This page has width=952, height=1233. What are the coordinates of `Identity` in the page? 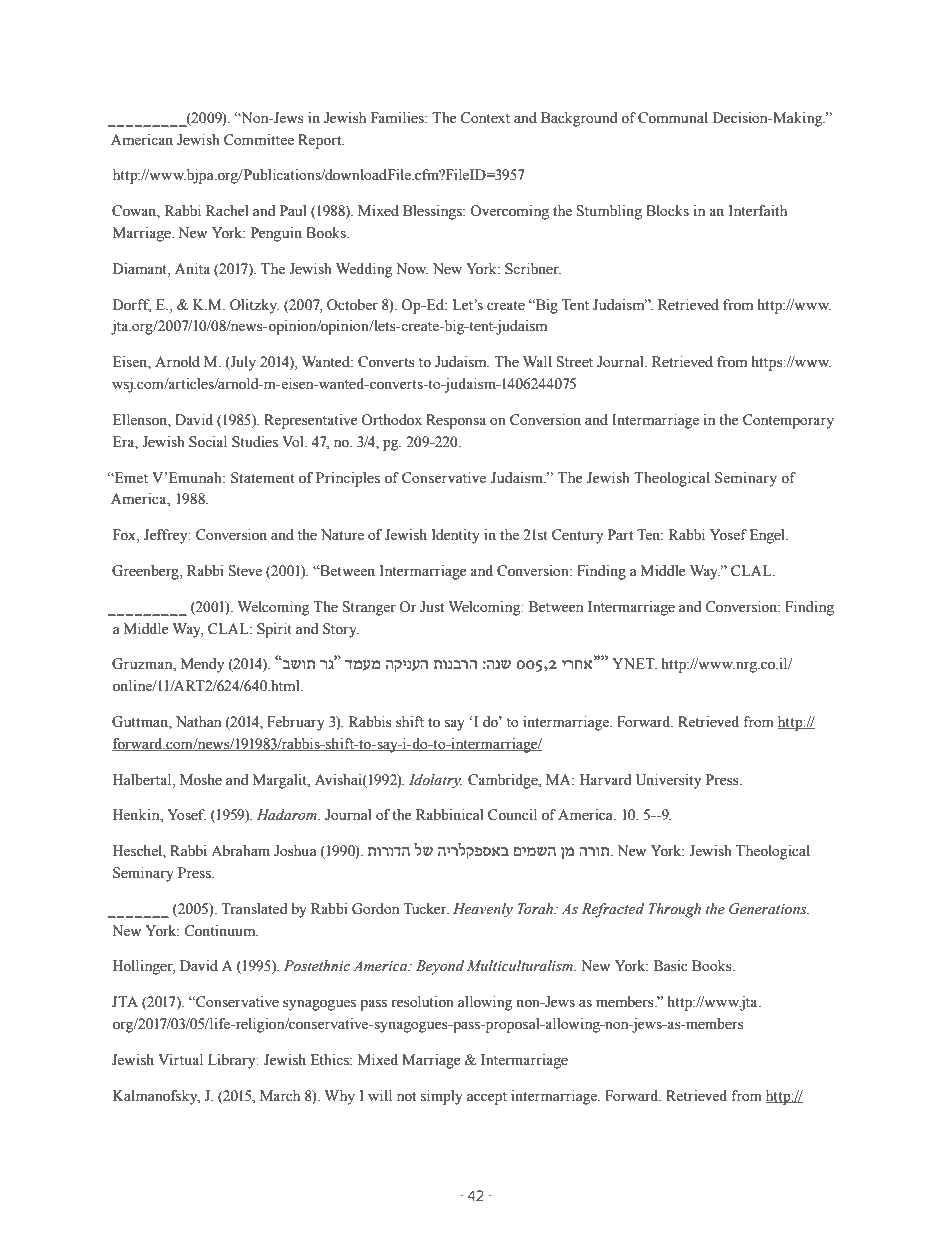 It's located at (456, 536).
